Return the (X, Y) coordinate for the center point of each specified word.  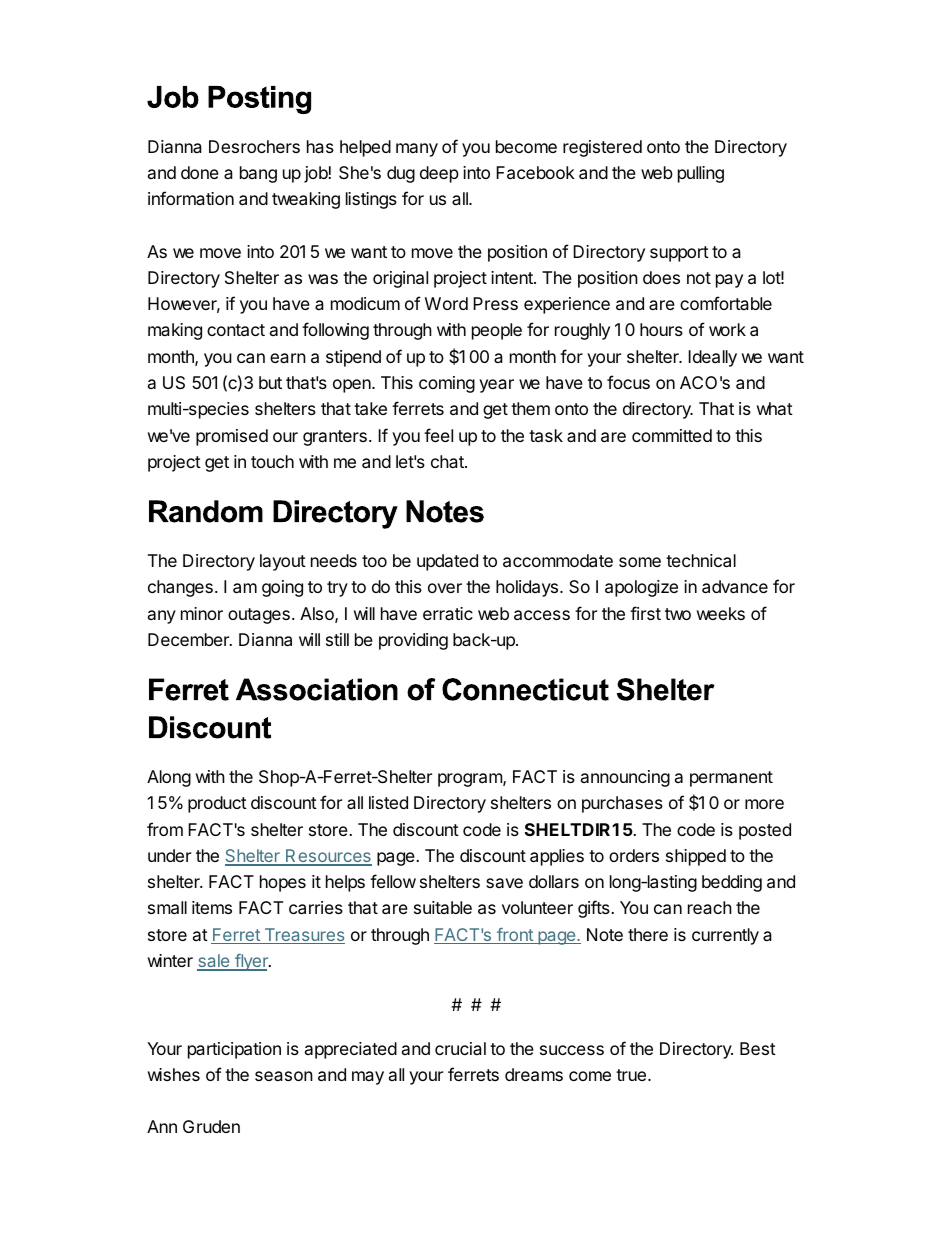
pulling (701, 174)
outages (259, 616)
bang (258, 174)
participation (234, 1050)
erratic (448, 613)
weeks (721, 613)
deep (439, 174)
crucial (460, 1048)
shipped (696, 857)
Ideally (712, 358)
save (504, 883)
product (217, 804)
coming (447, 384)
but (270, 382)
